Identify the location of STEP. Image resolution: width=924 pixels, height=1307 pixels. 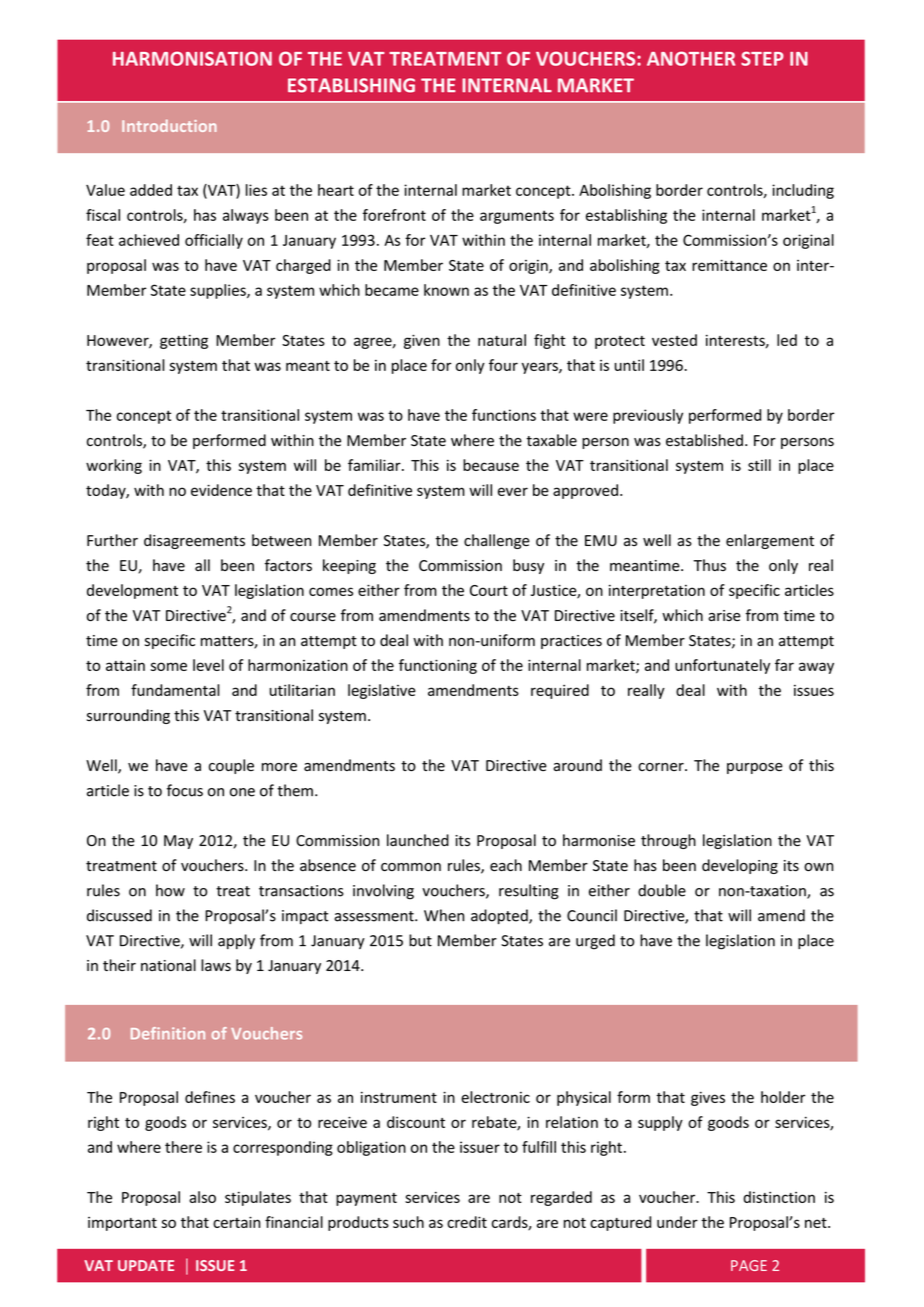
(762, 58).
